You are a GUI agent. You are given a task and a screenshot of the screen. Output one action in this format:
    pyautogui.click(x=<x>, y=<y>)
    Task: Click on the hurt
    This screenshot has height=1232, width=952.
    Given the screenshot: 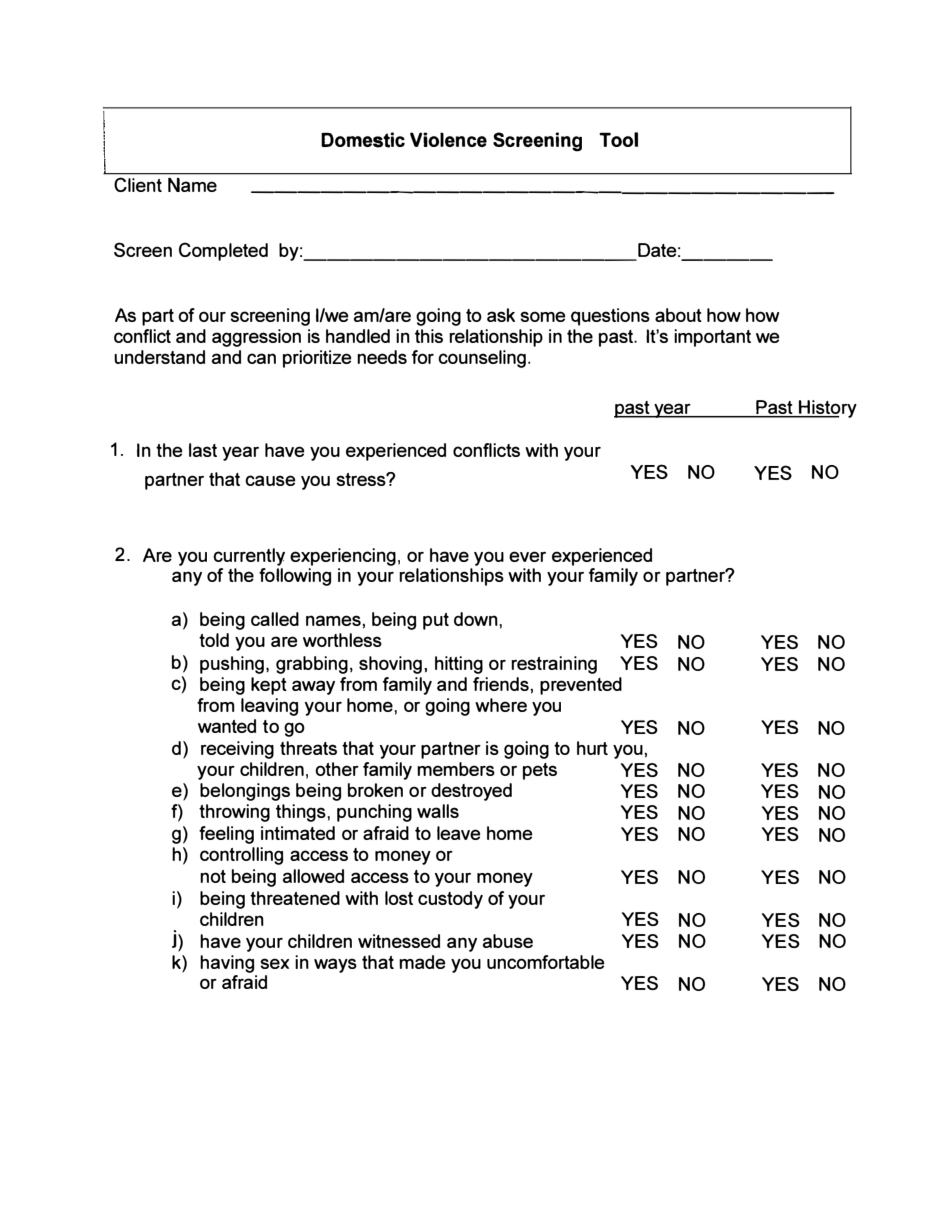 What is the action you would take?
    pyautogui.click(x=592, y=748)
